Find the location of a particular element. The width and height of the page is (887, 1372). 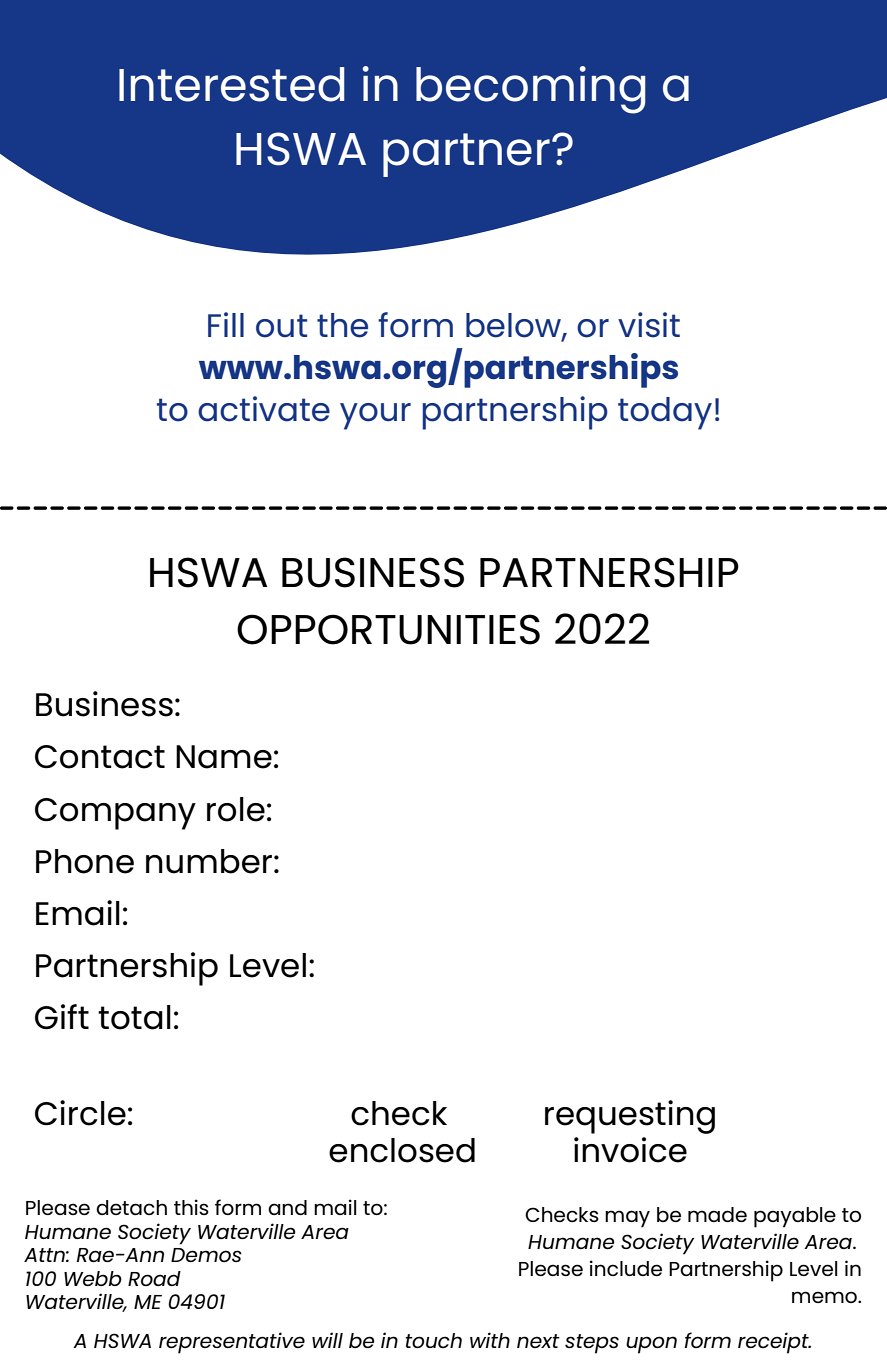

becoming is located at coordinates (530, 90).
